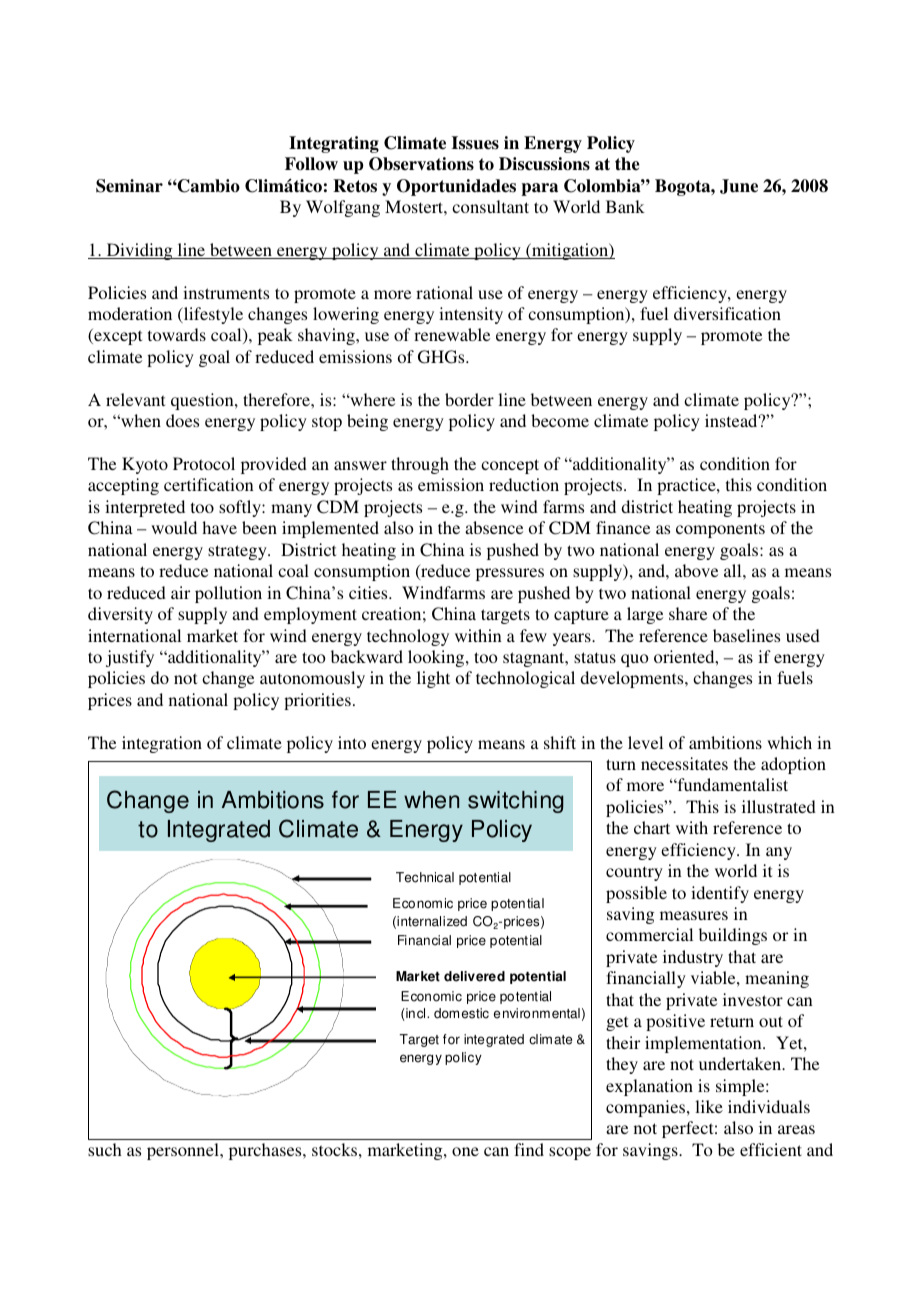  Describe the element at coordinates (529, 1149) in the screenshot. I see `find` at that location.
